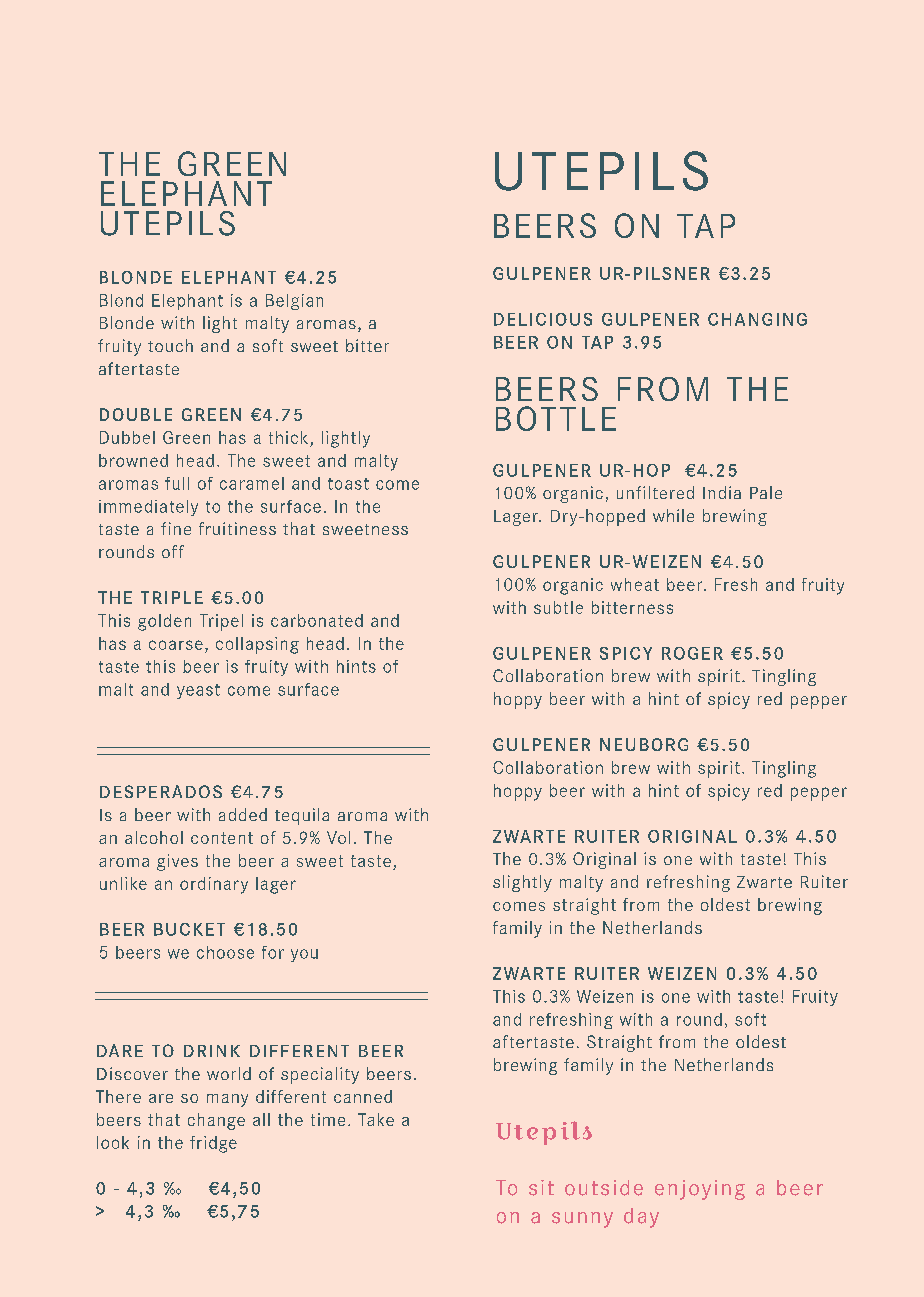 Image resolution: width=924 pixels, height=1297 pixels. I want to click on DELICIOUS, so click(543, 319).
